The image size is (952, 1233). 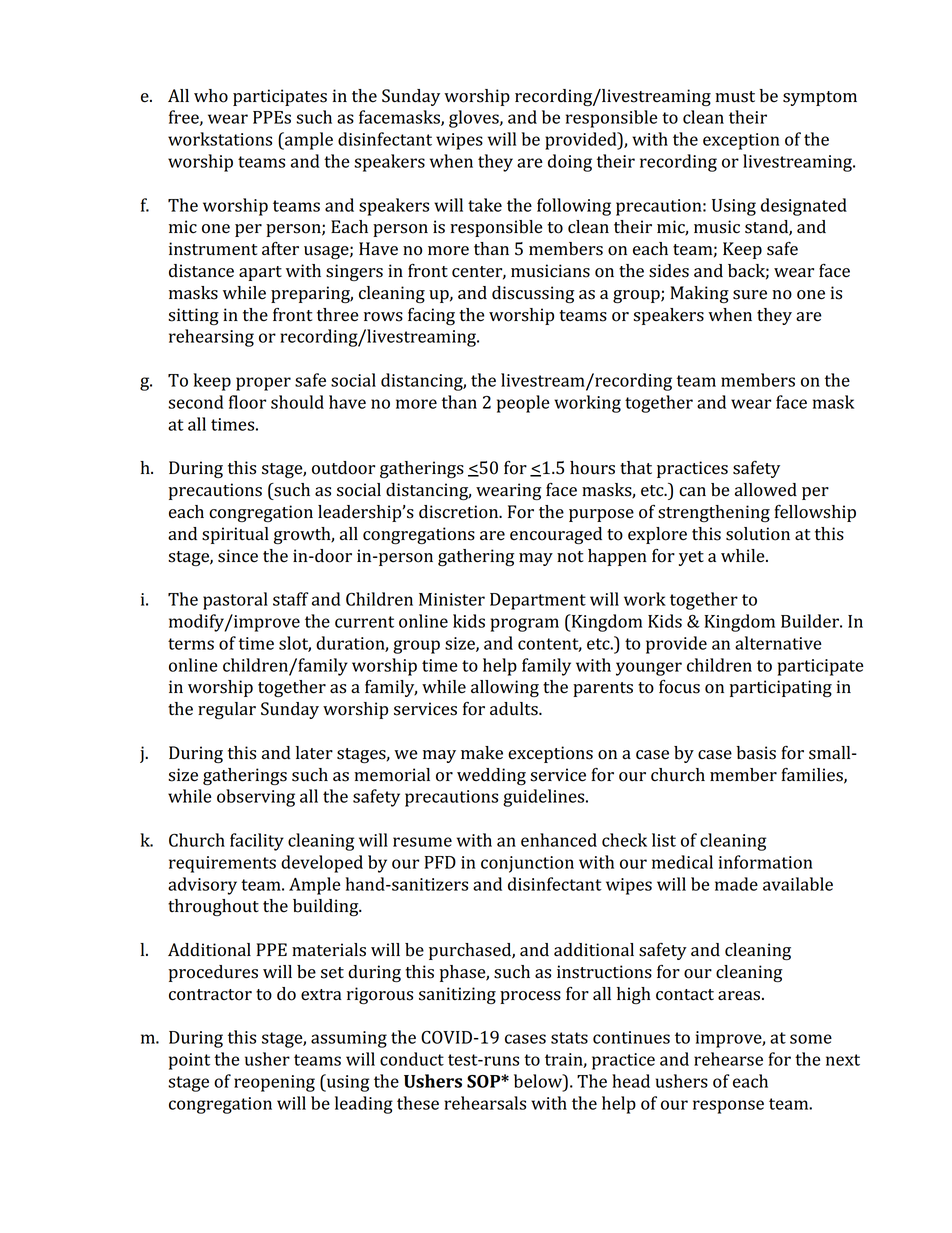 I want to click on alternative, so click(x=778, y=643).
